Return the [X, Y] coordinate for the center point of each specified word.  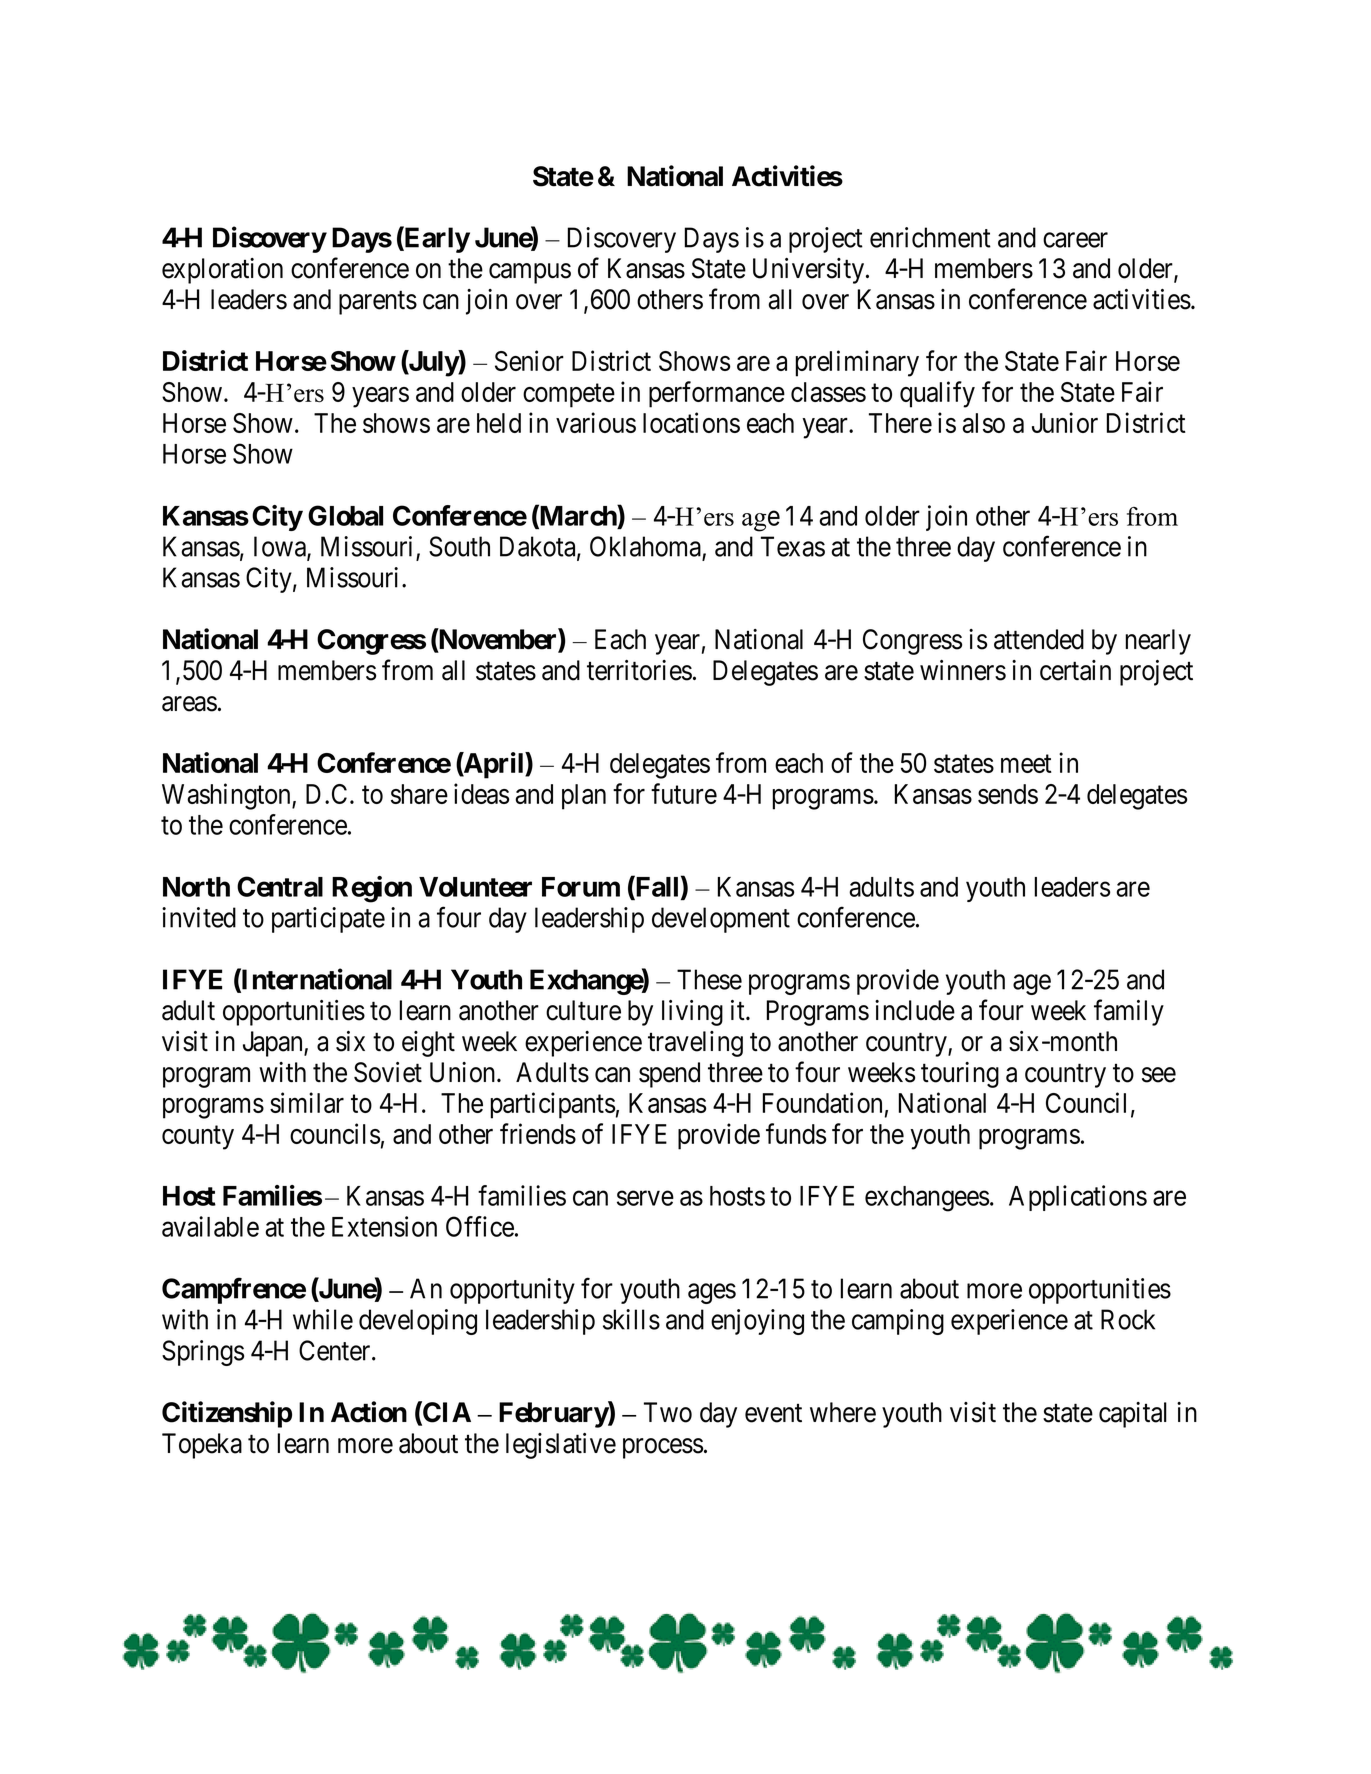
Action [369, 1412]
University [810, 271]
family [1129, 1012]
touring [960, 1075]
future [684, 793]
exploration [222, 271]
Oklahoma [645, 546]
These [709, 979]
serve [645, 1198]
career [1075, 240]
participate [328, 920]
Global [345, 515]
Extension [384, 1226]
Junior [1065, 422]
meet [1026, 764]
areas [189, 704]
